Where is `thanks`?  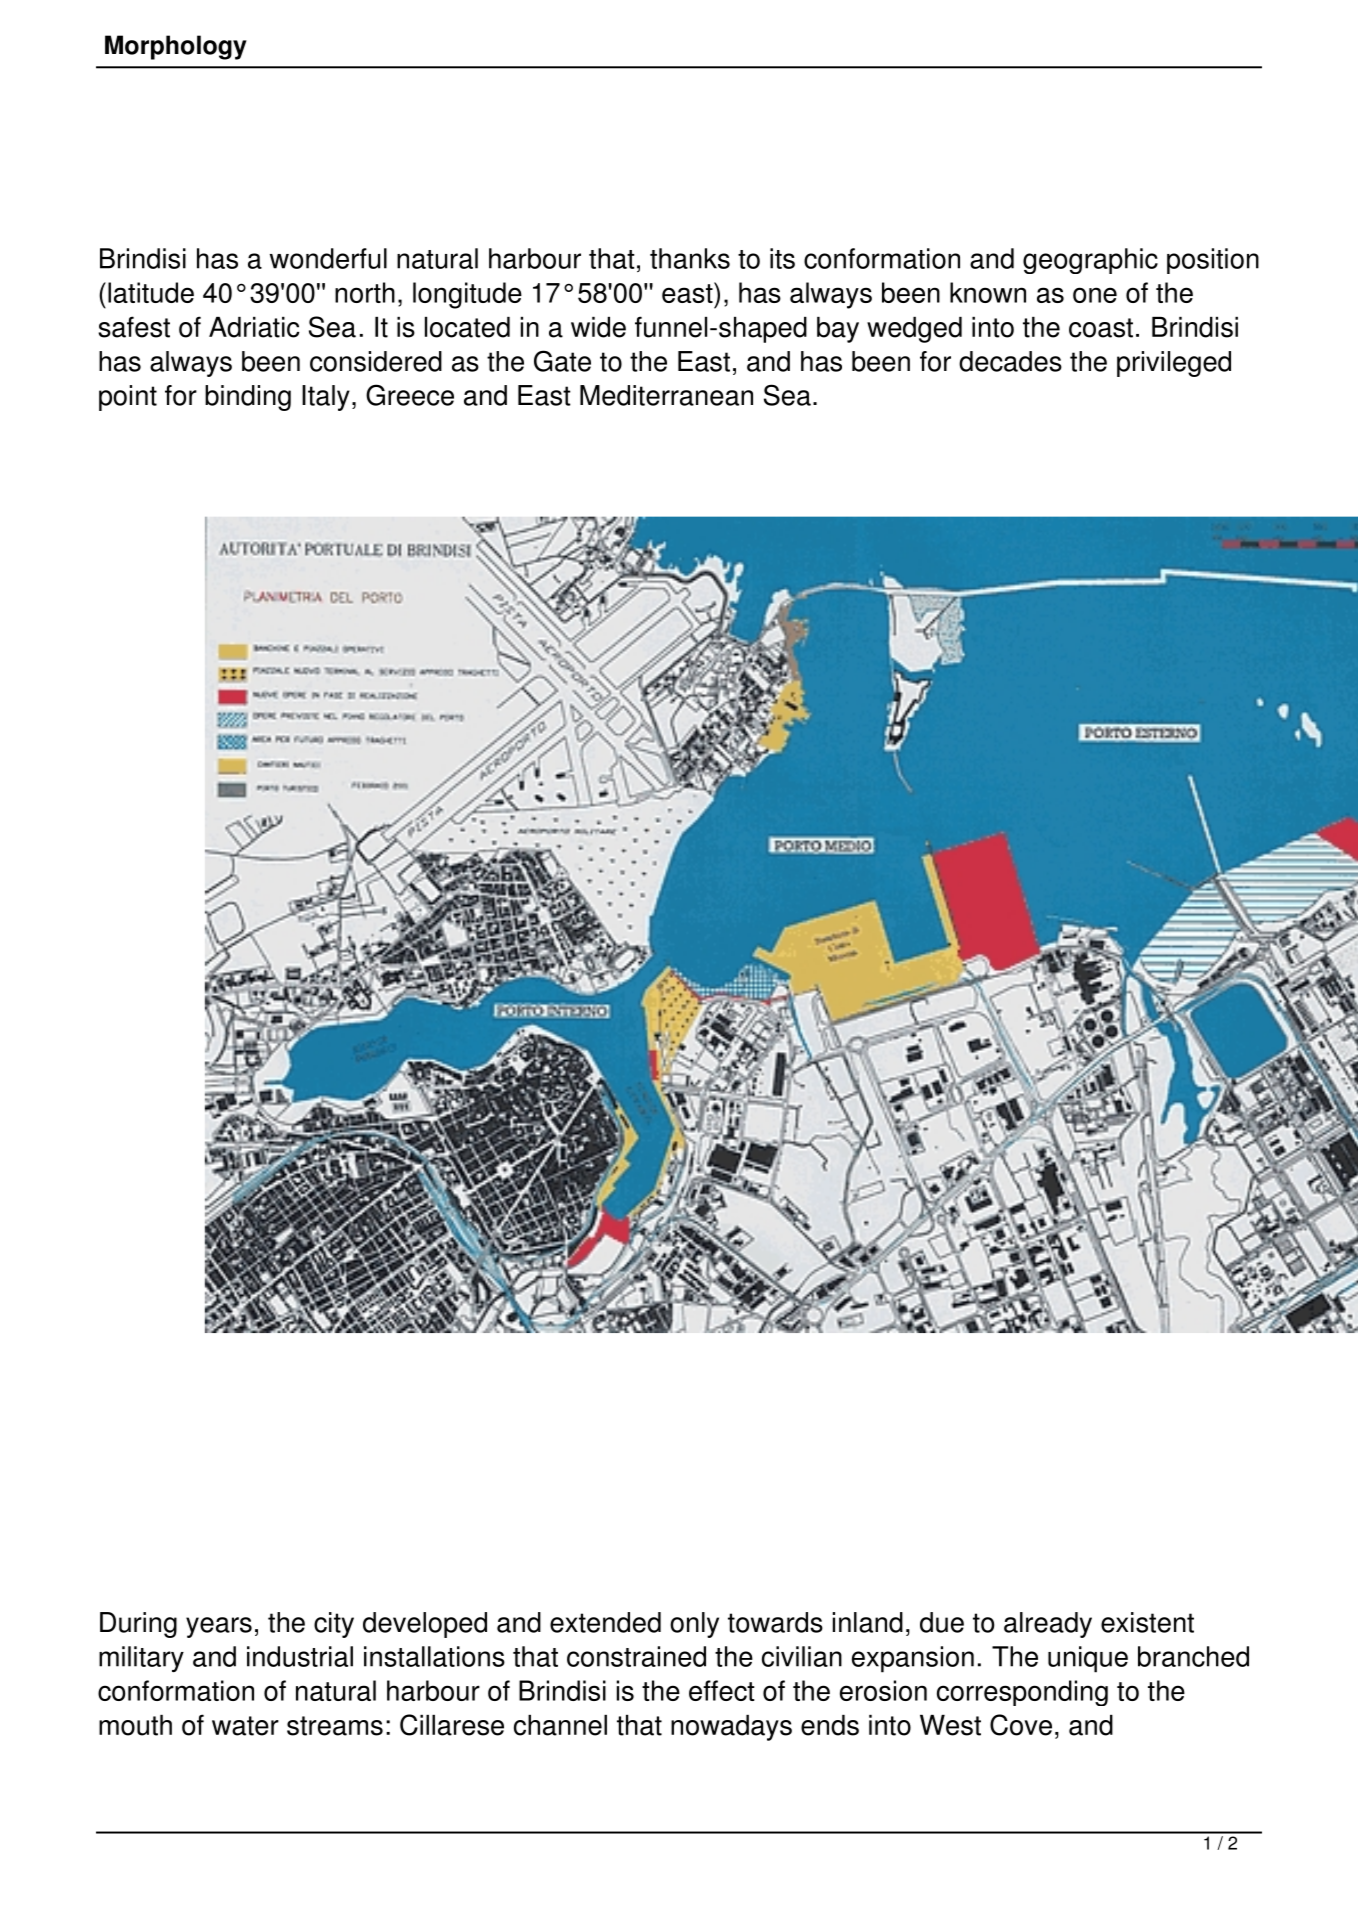 thanks is located at coordinates (690, 258).
